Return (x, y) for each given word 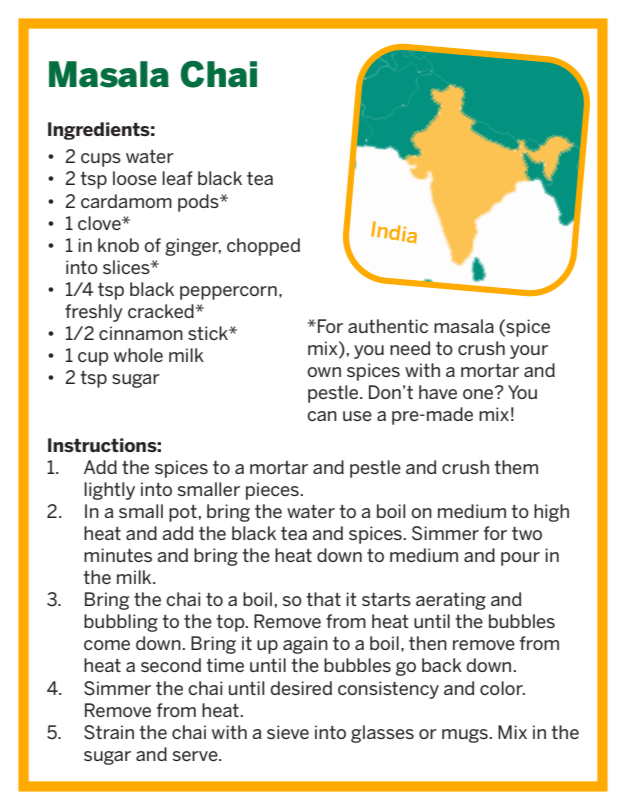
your (529, 352)
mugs (466, 736)
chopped (263, 247)
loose (135, 178)
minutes (118, 555)
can (322, 416)
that (323, 599)
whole (138, 355)
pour (520, 559)
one (479, 393)
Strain (109, 732)
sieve (288, 732)
